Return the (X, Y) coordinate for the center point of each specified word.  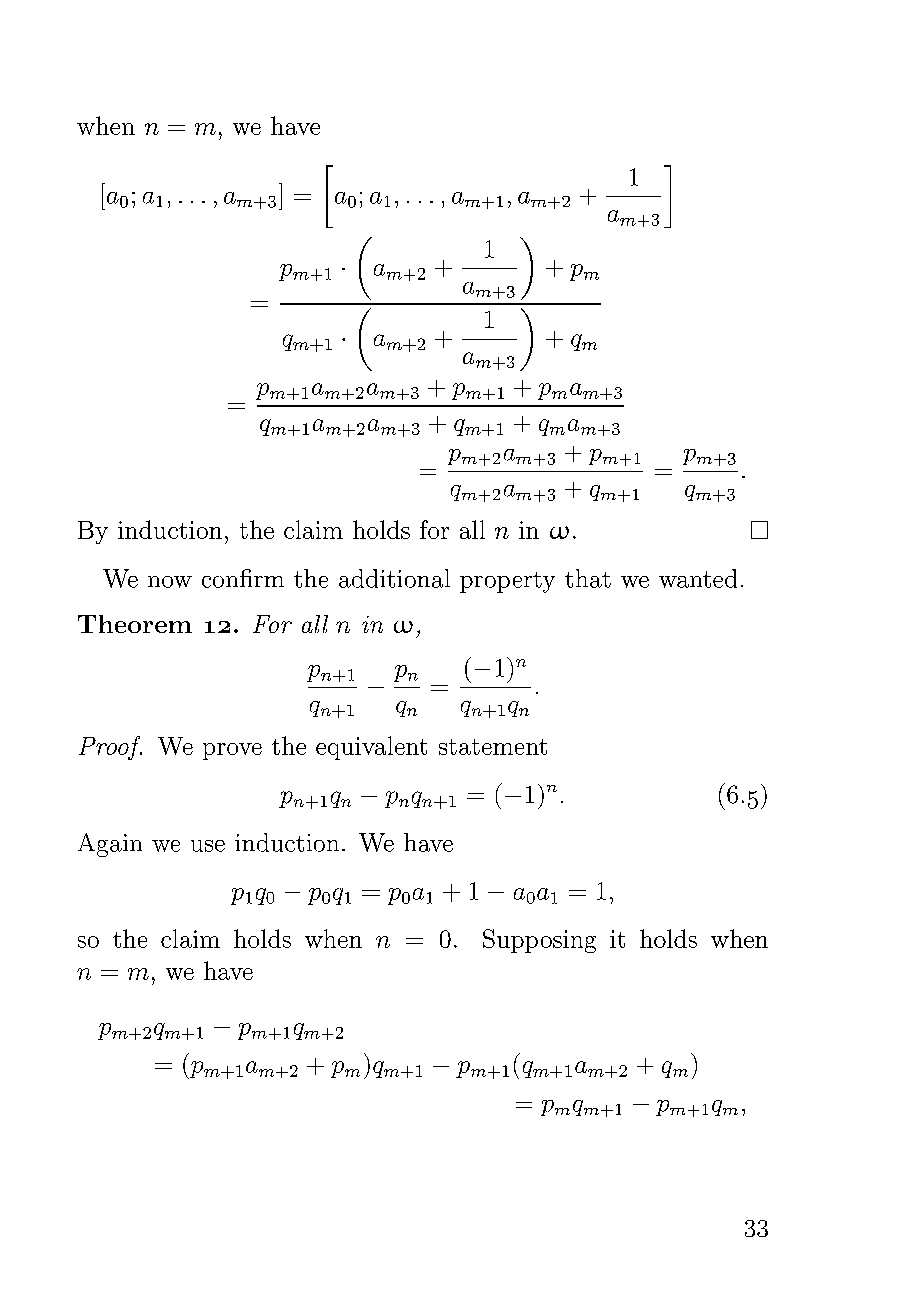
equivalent (371, 748)
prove (232, 751)
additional (394, 578)
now (170, 582)
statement (493, 747)
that (588, 578)
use (208, 846)
